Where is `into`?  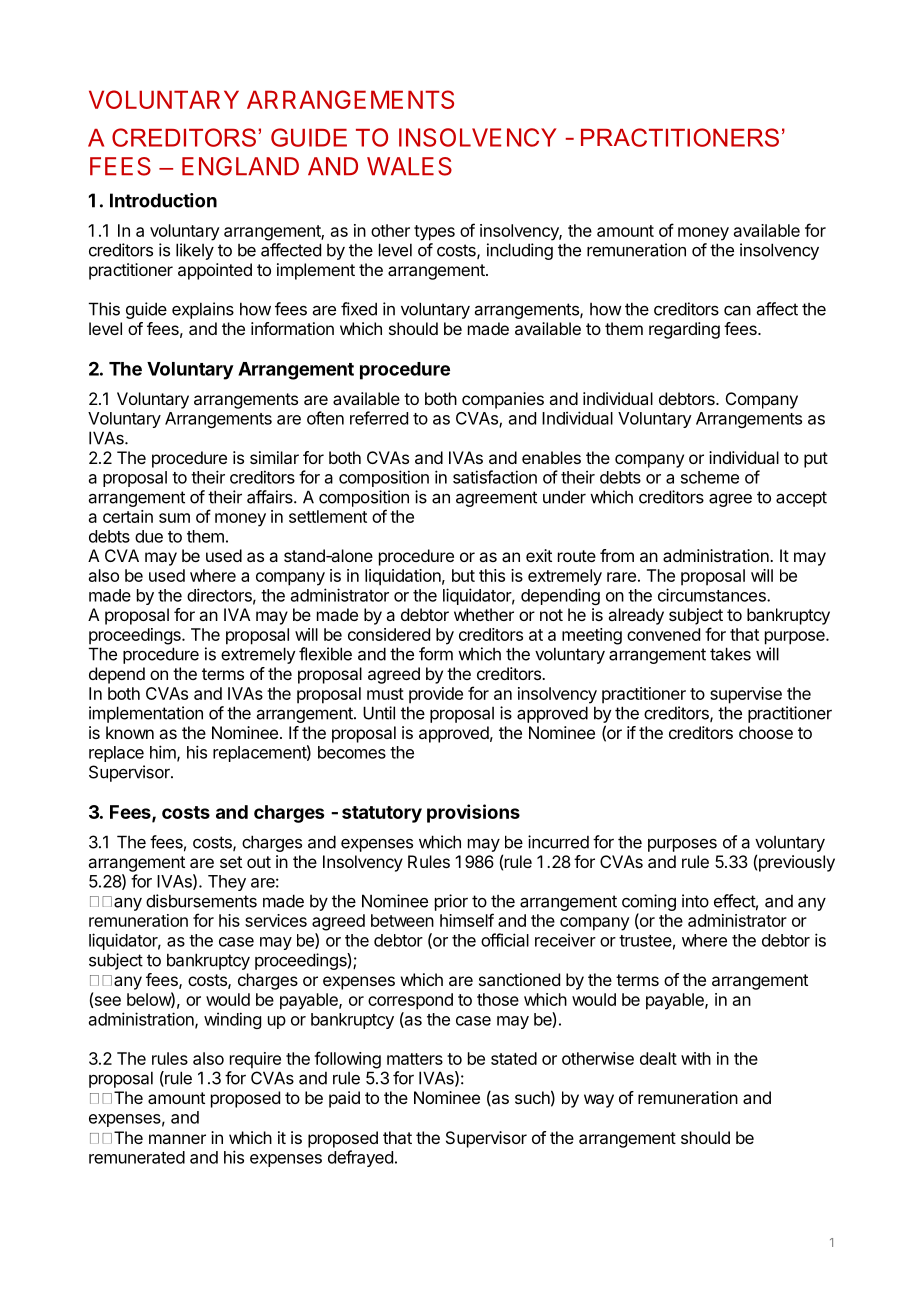 into is located at coordinates (695, 901).
